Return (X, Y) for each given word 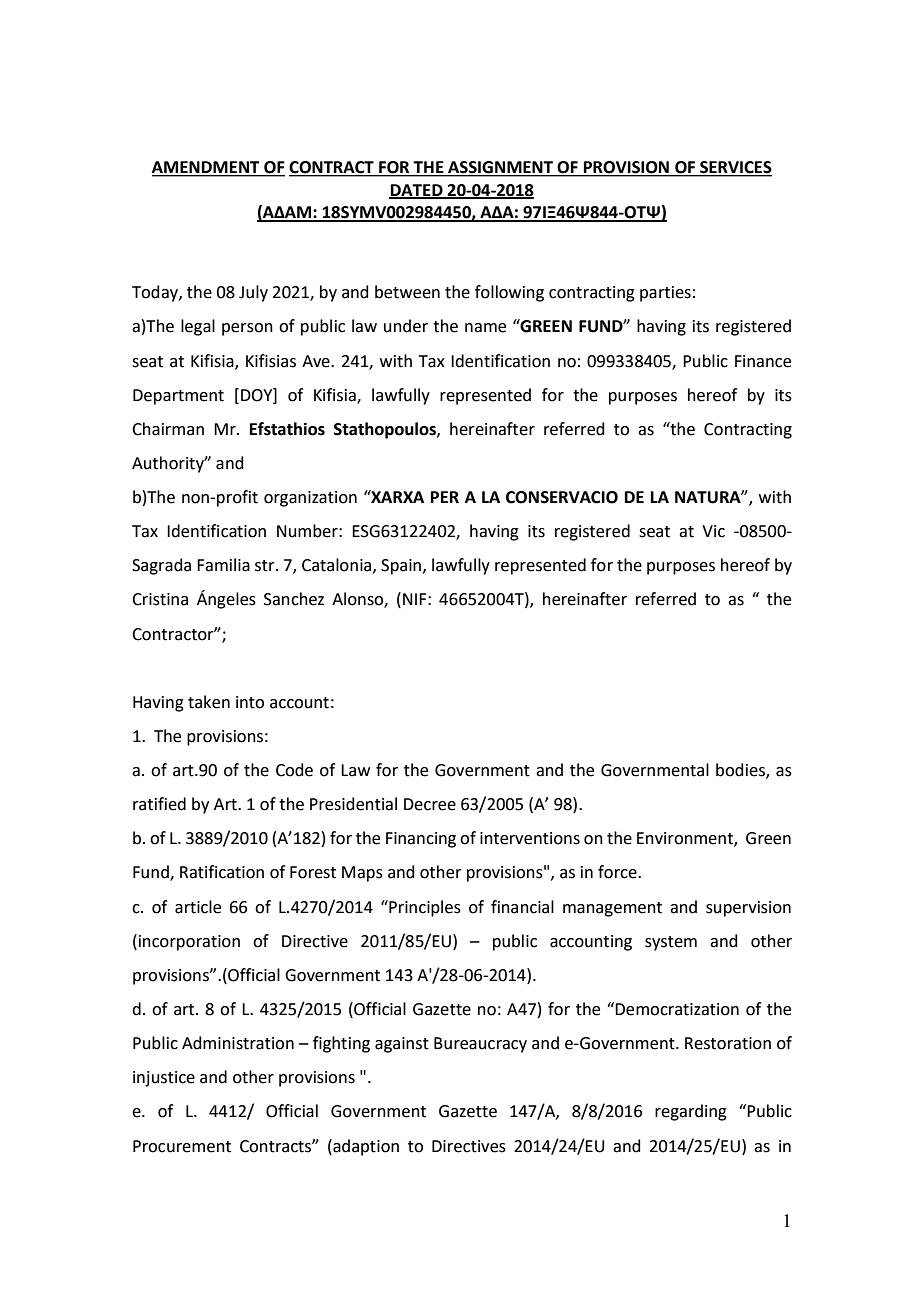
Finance (763, 361)
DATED (417, 191)
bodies (741, 771)
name (485, 328)
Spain (402, 567)
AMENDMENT (207, 168)
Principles (424, 908)
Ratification (222, 872)
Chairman (168, 429)
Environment (686, 839)
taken (209, 702)
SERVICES (735, 168)
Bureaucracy (480, 1045)
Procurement (182, 1146)
